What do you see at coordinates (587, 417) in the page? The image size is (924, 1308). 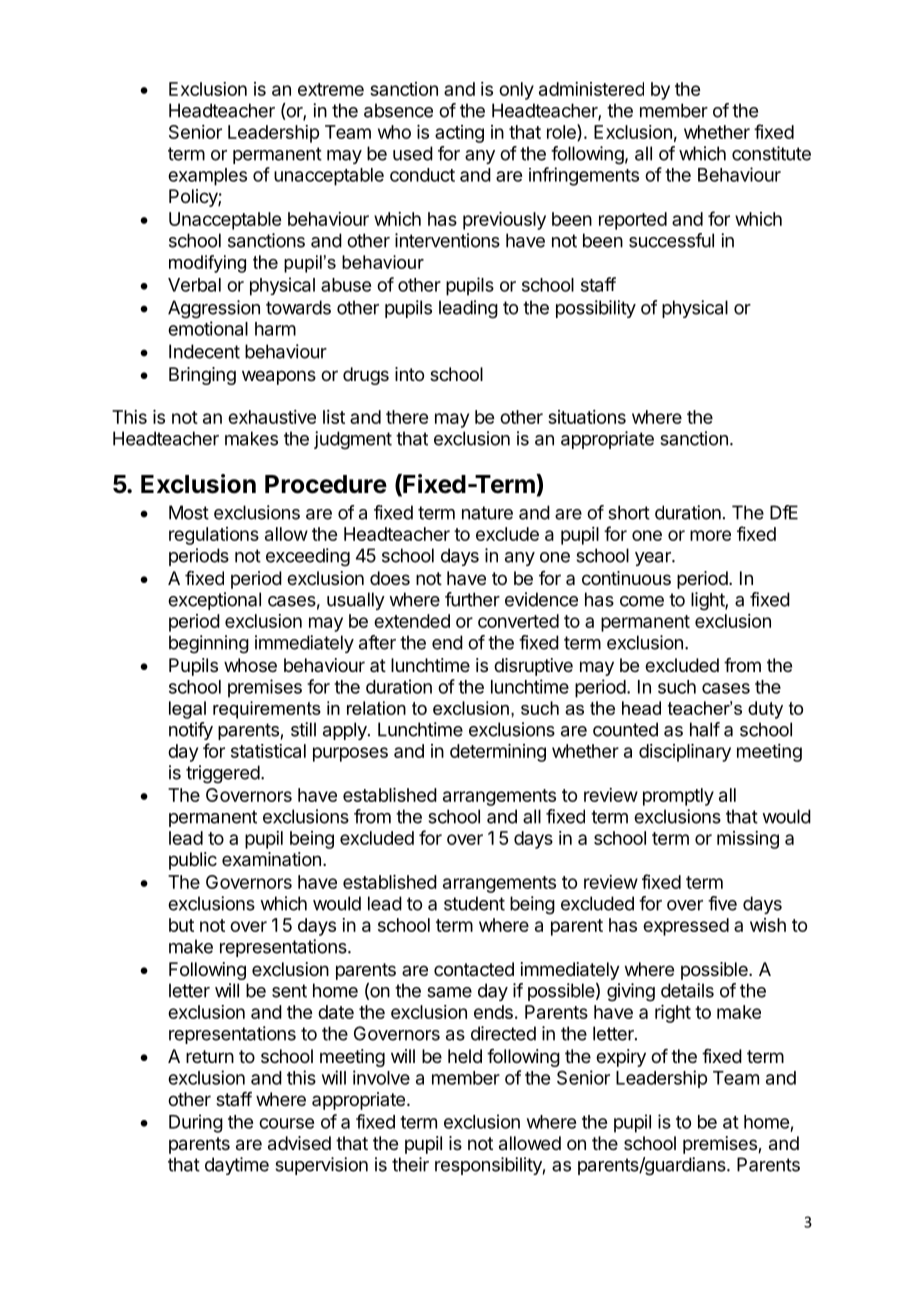 I see `situations` at bounding box center [587, 417].
